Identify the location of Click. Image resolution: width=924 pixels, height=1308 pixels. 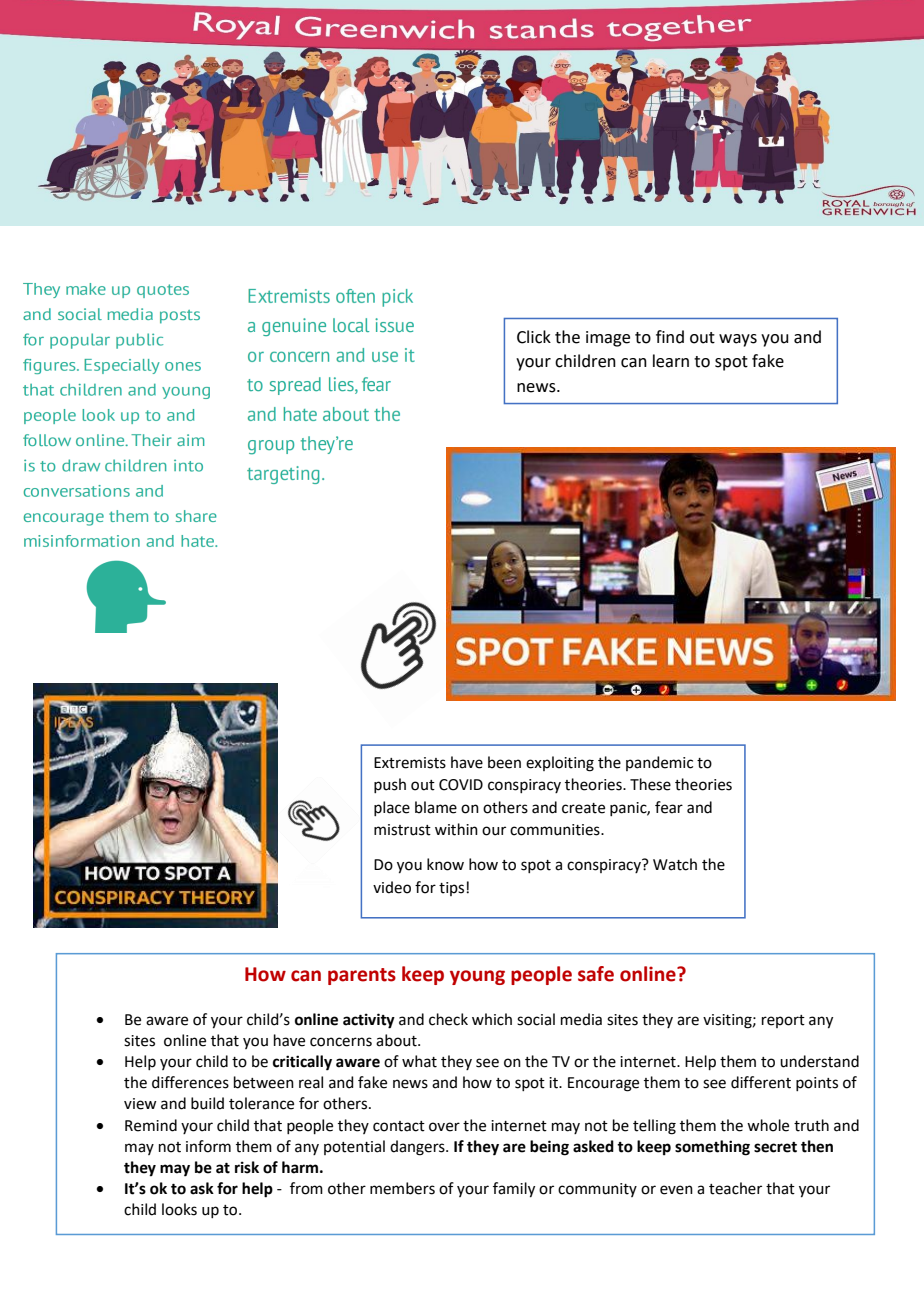
(534, 337).
